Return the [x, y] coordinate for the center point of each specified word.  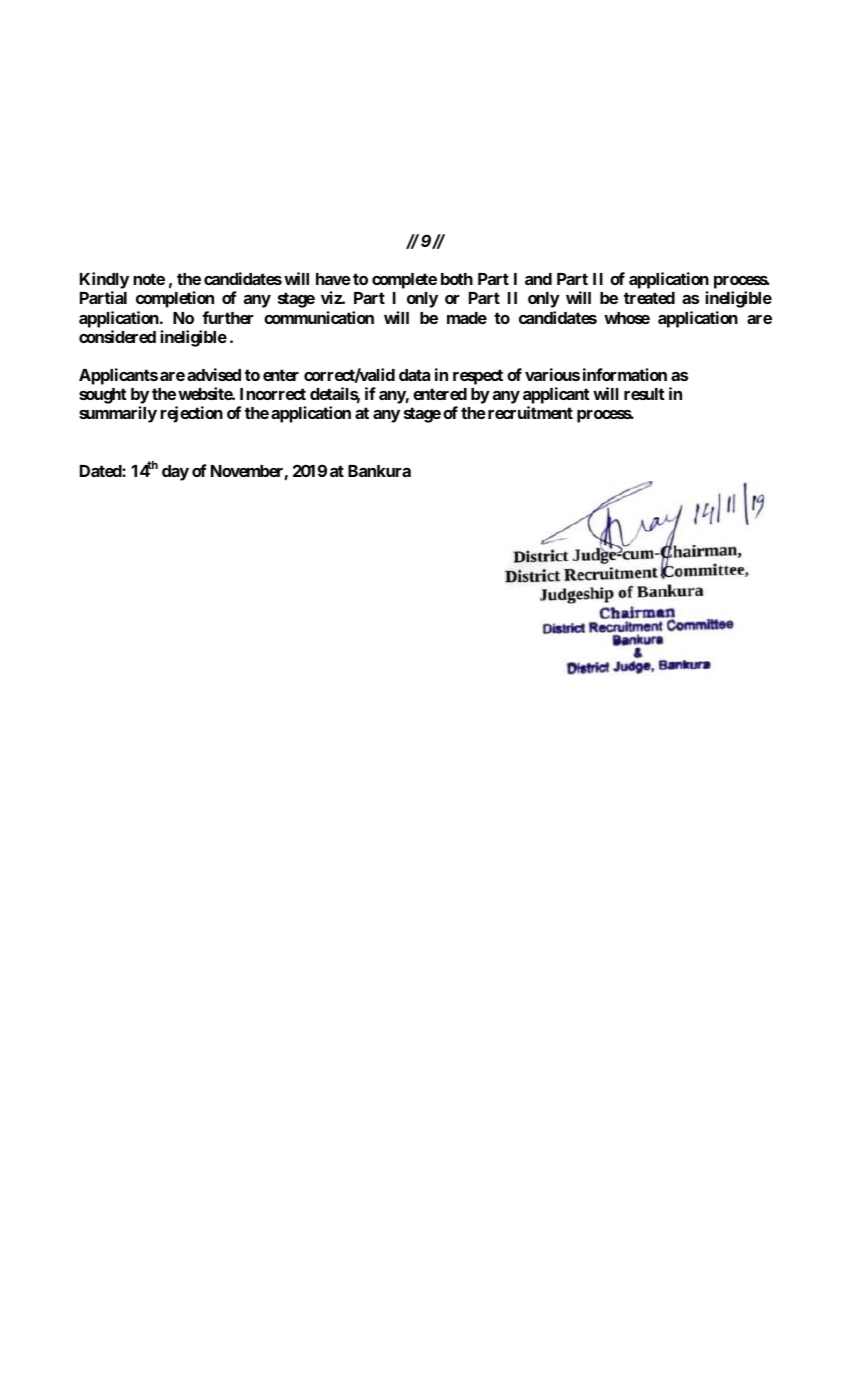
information [625, 374]
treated [649, 298]
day [175, 473]
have [333, 279]
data [414, 375]
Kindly [104, 282]
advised [214, 374]
